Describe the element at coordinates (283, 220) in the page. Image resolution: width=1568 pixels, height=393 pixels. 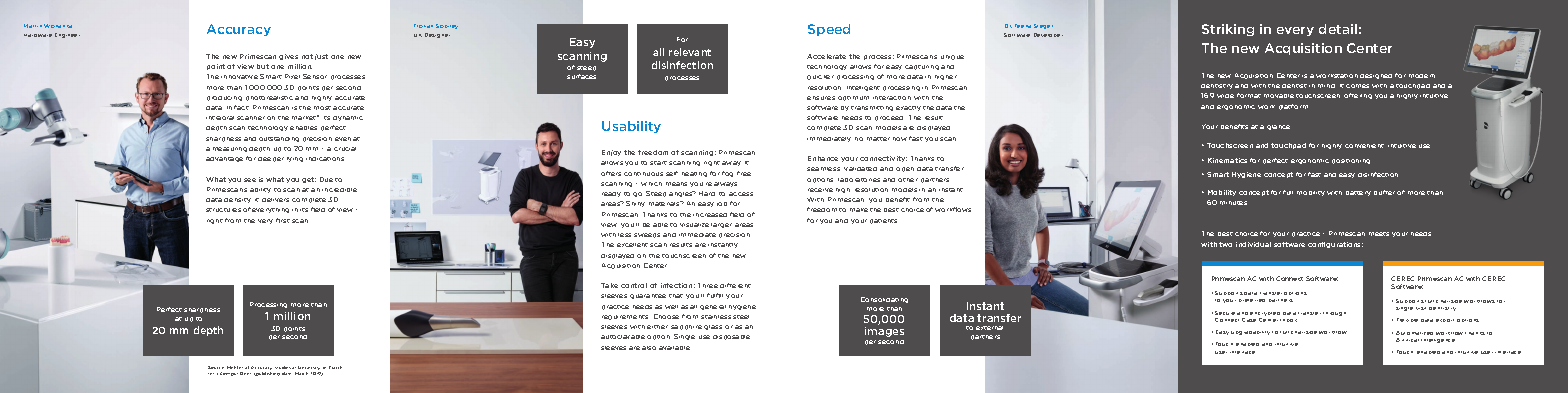
I see `first` at that location.
